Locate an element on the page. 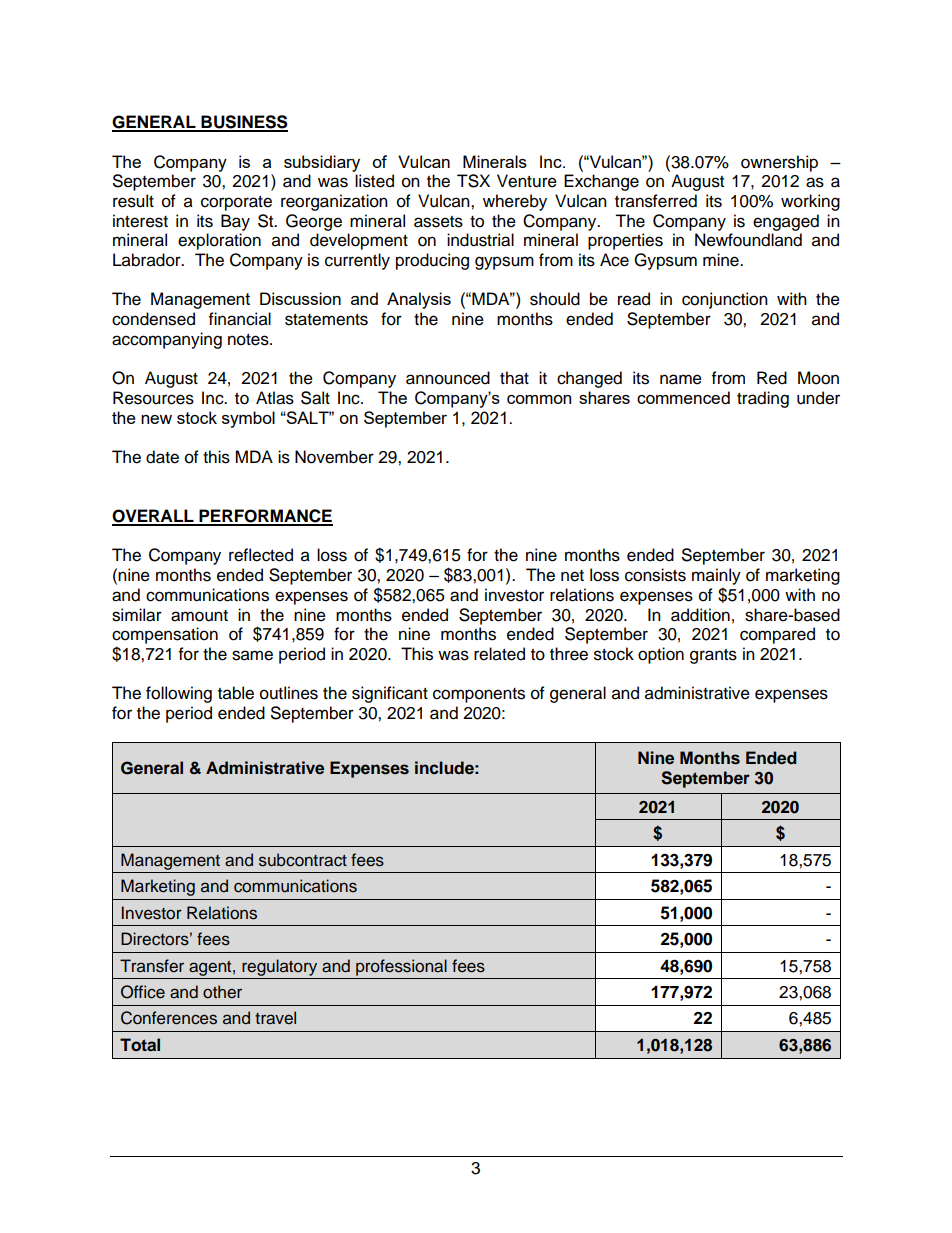  amount is located at coordinates (199, 616).
